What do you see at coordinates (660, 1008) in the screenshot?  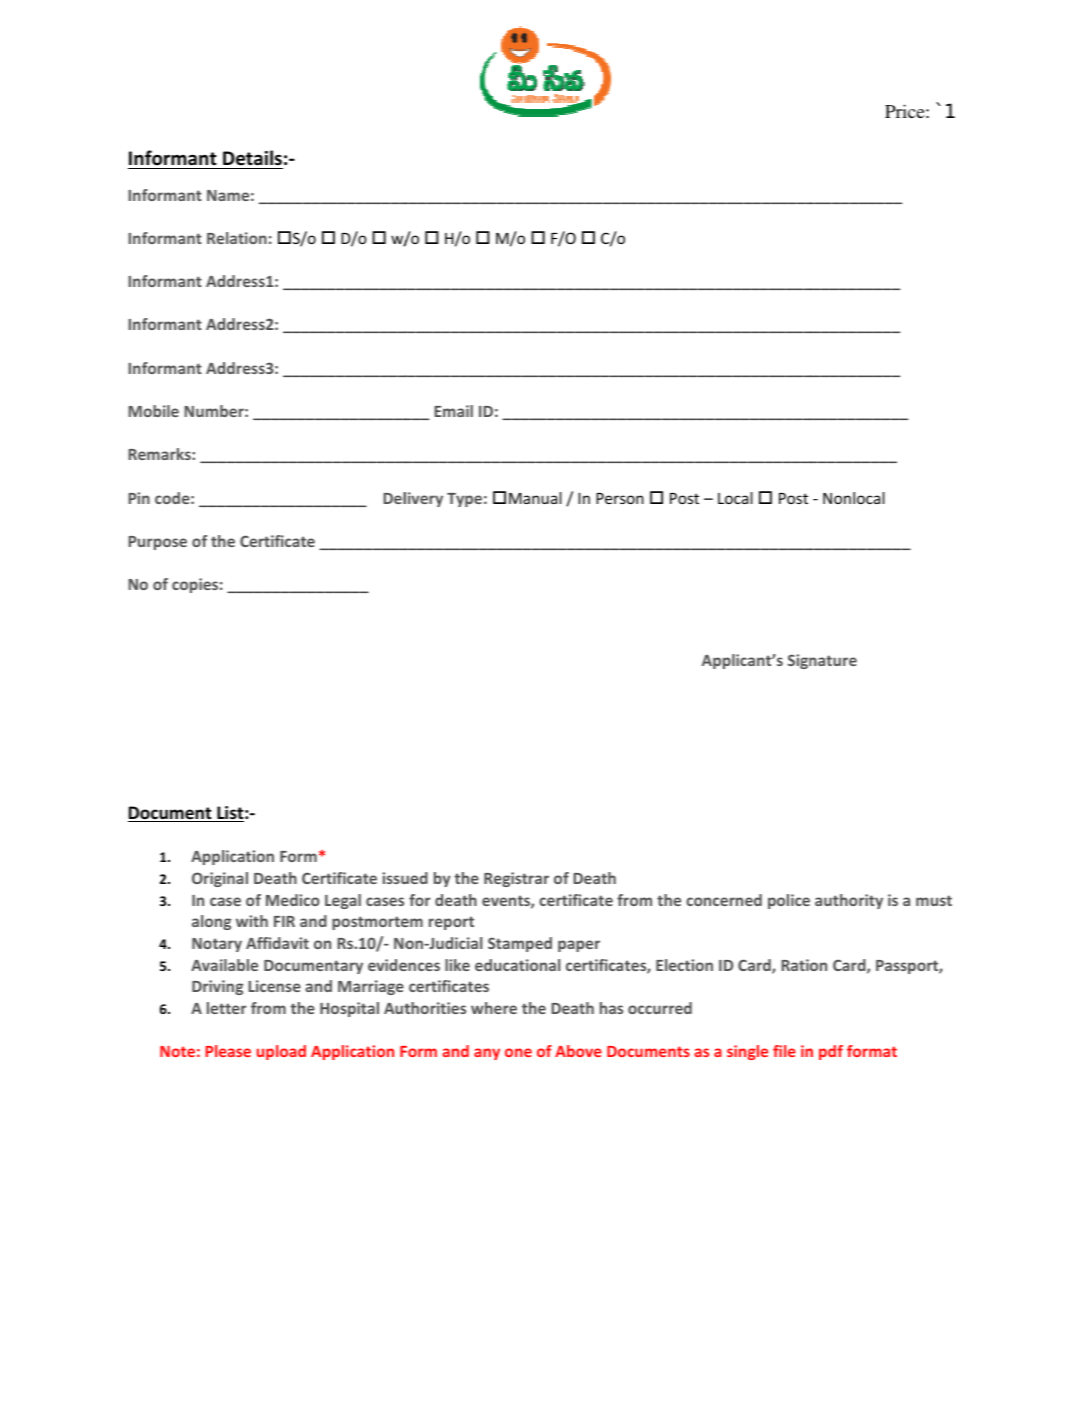 I see `occurred` at bounding box center [660, 1008].
